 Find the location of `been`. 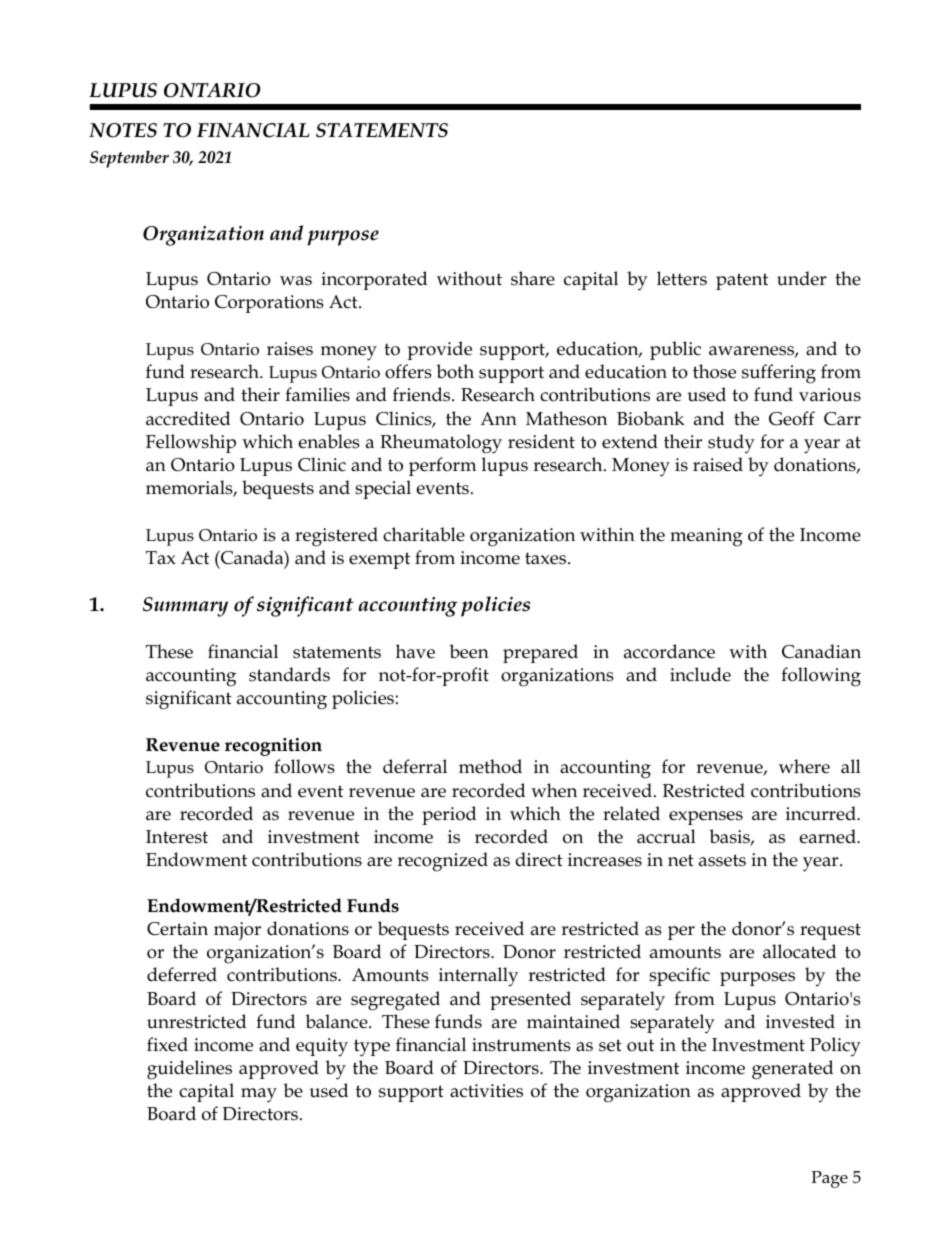

been is located at coordinates (469, 651).
